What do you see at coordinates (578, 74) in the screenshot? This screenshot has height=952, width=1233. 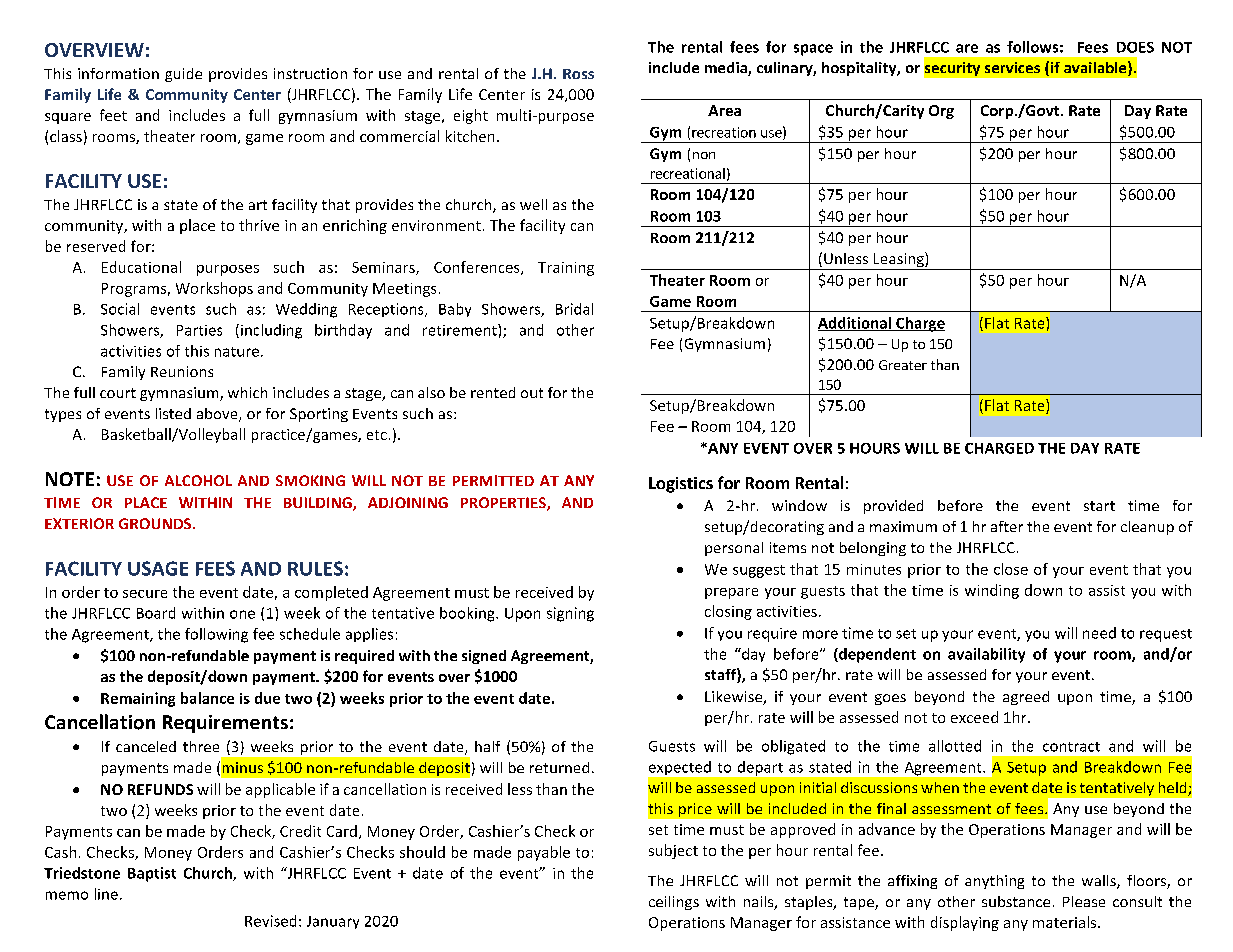 I see `Ross` at bounding box center [578, 74].
